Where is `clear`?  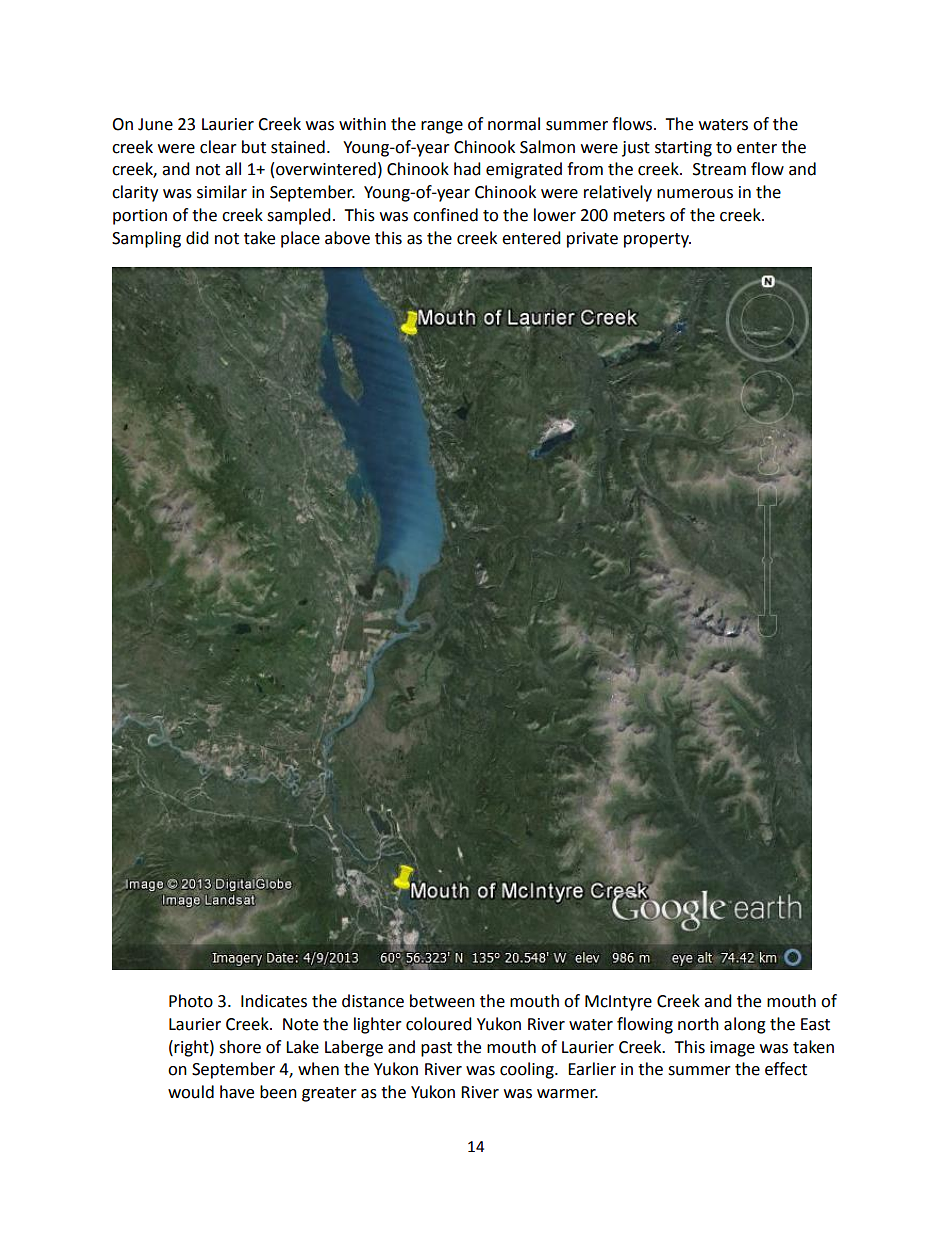 clear is located at coordinates (218, 147).
